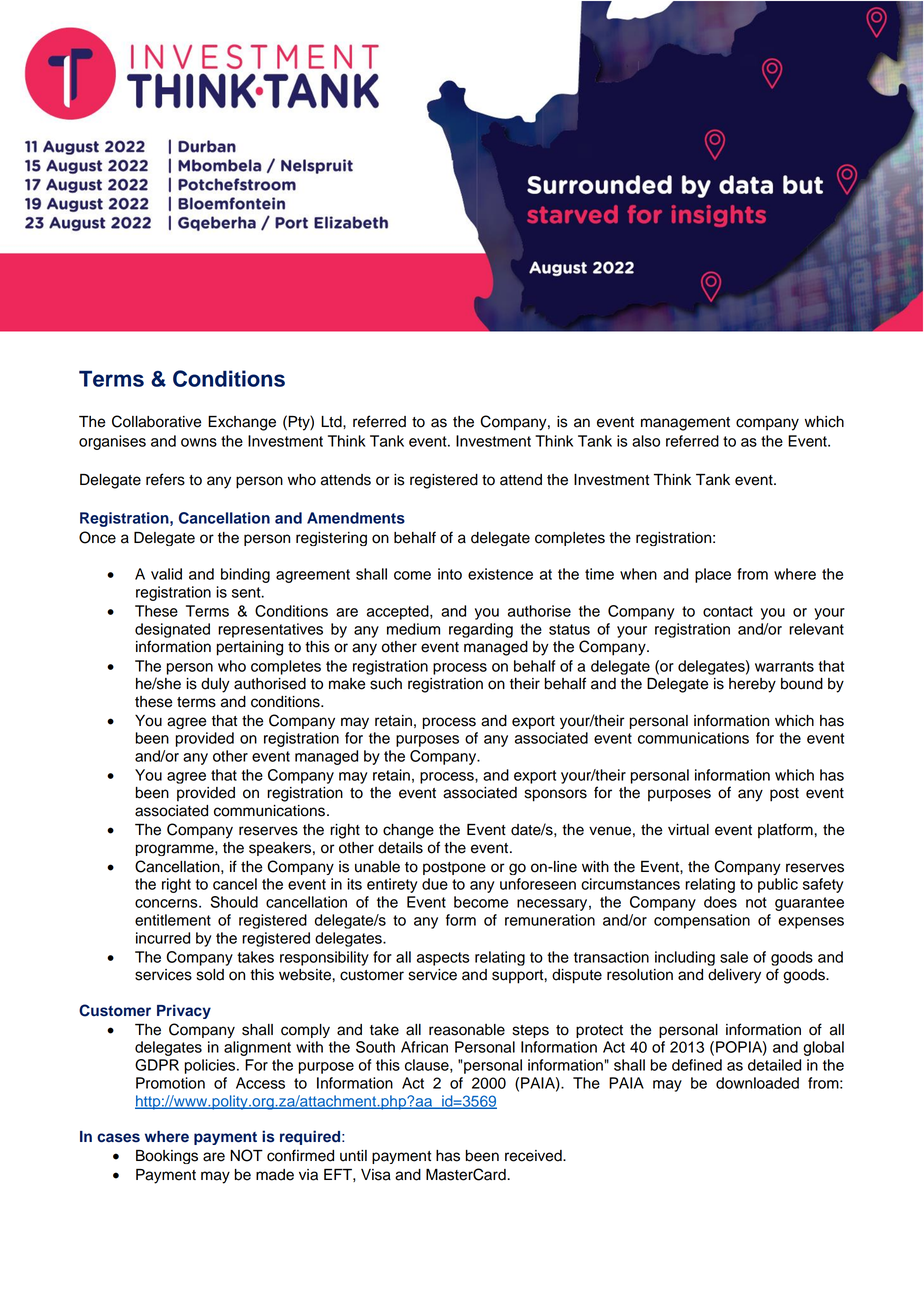 The width and height of the screenshot is (924, 1308). What do you see at coordinates (234, 902) in the screenshot?
I see `Should` at bounding box center [234, 902].
